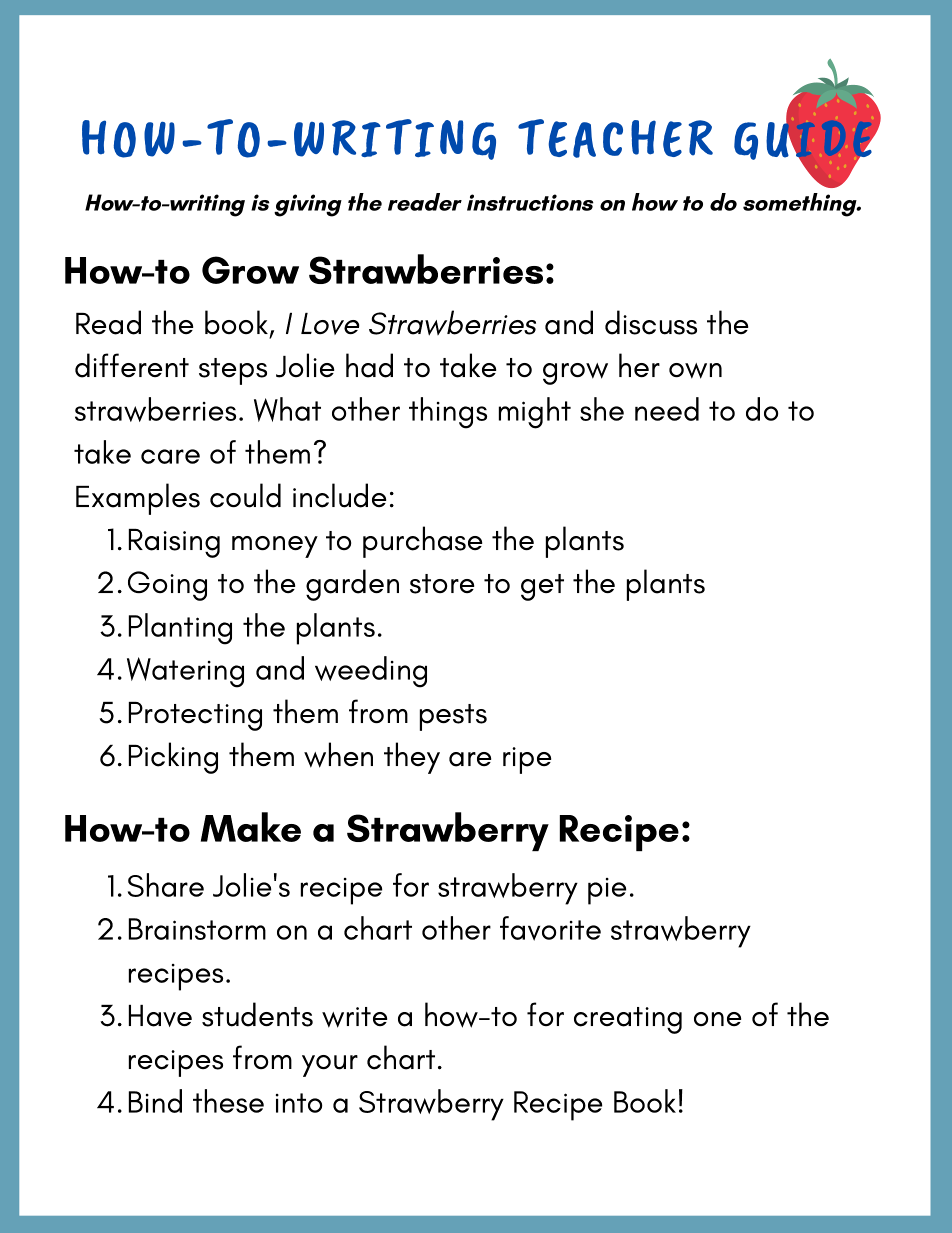 Image resolution: width=952 pixels, height=1233 pixels. Describe the element at coordinates (412, 758) in the screenshot. I see `they` at that location.
